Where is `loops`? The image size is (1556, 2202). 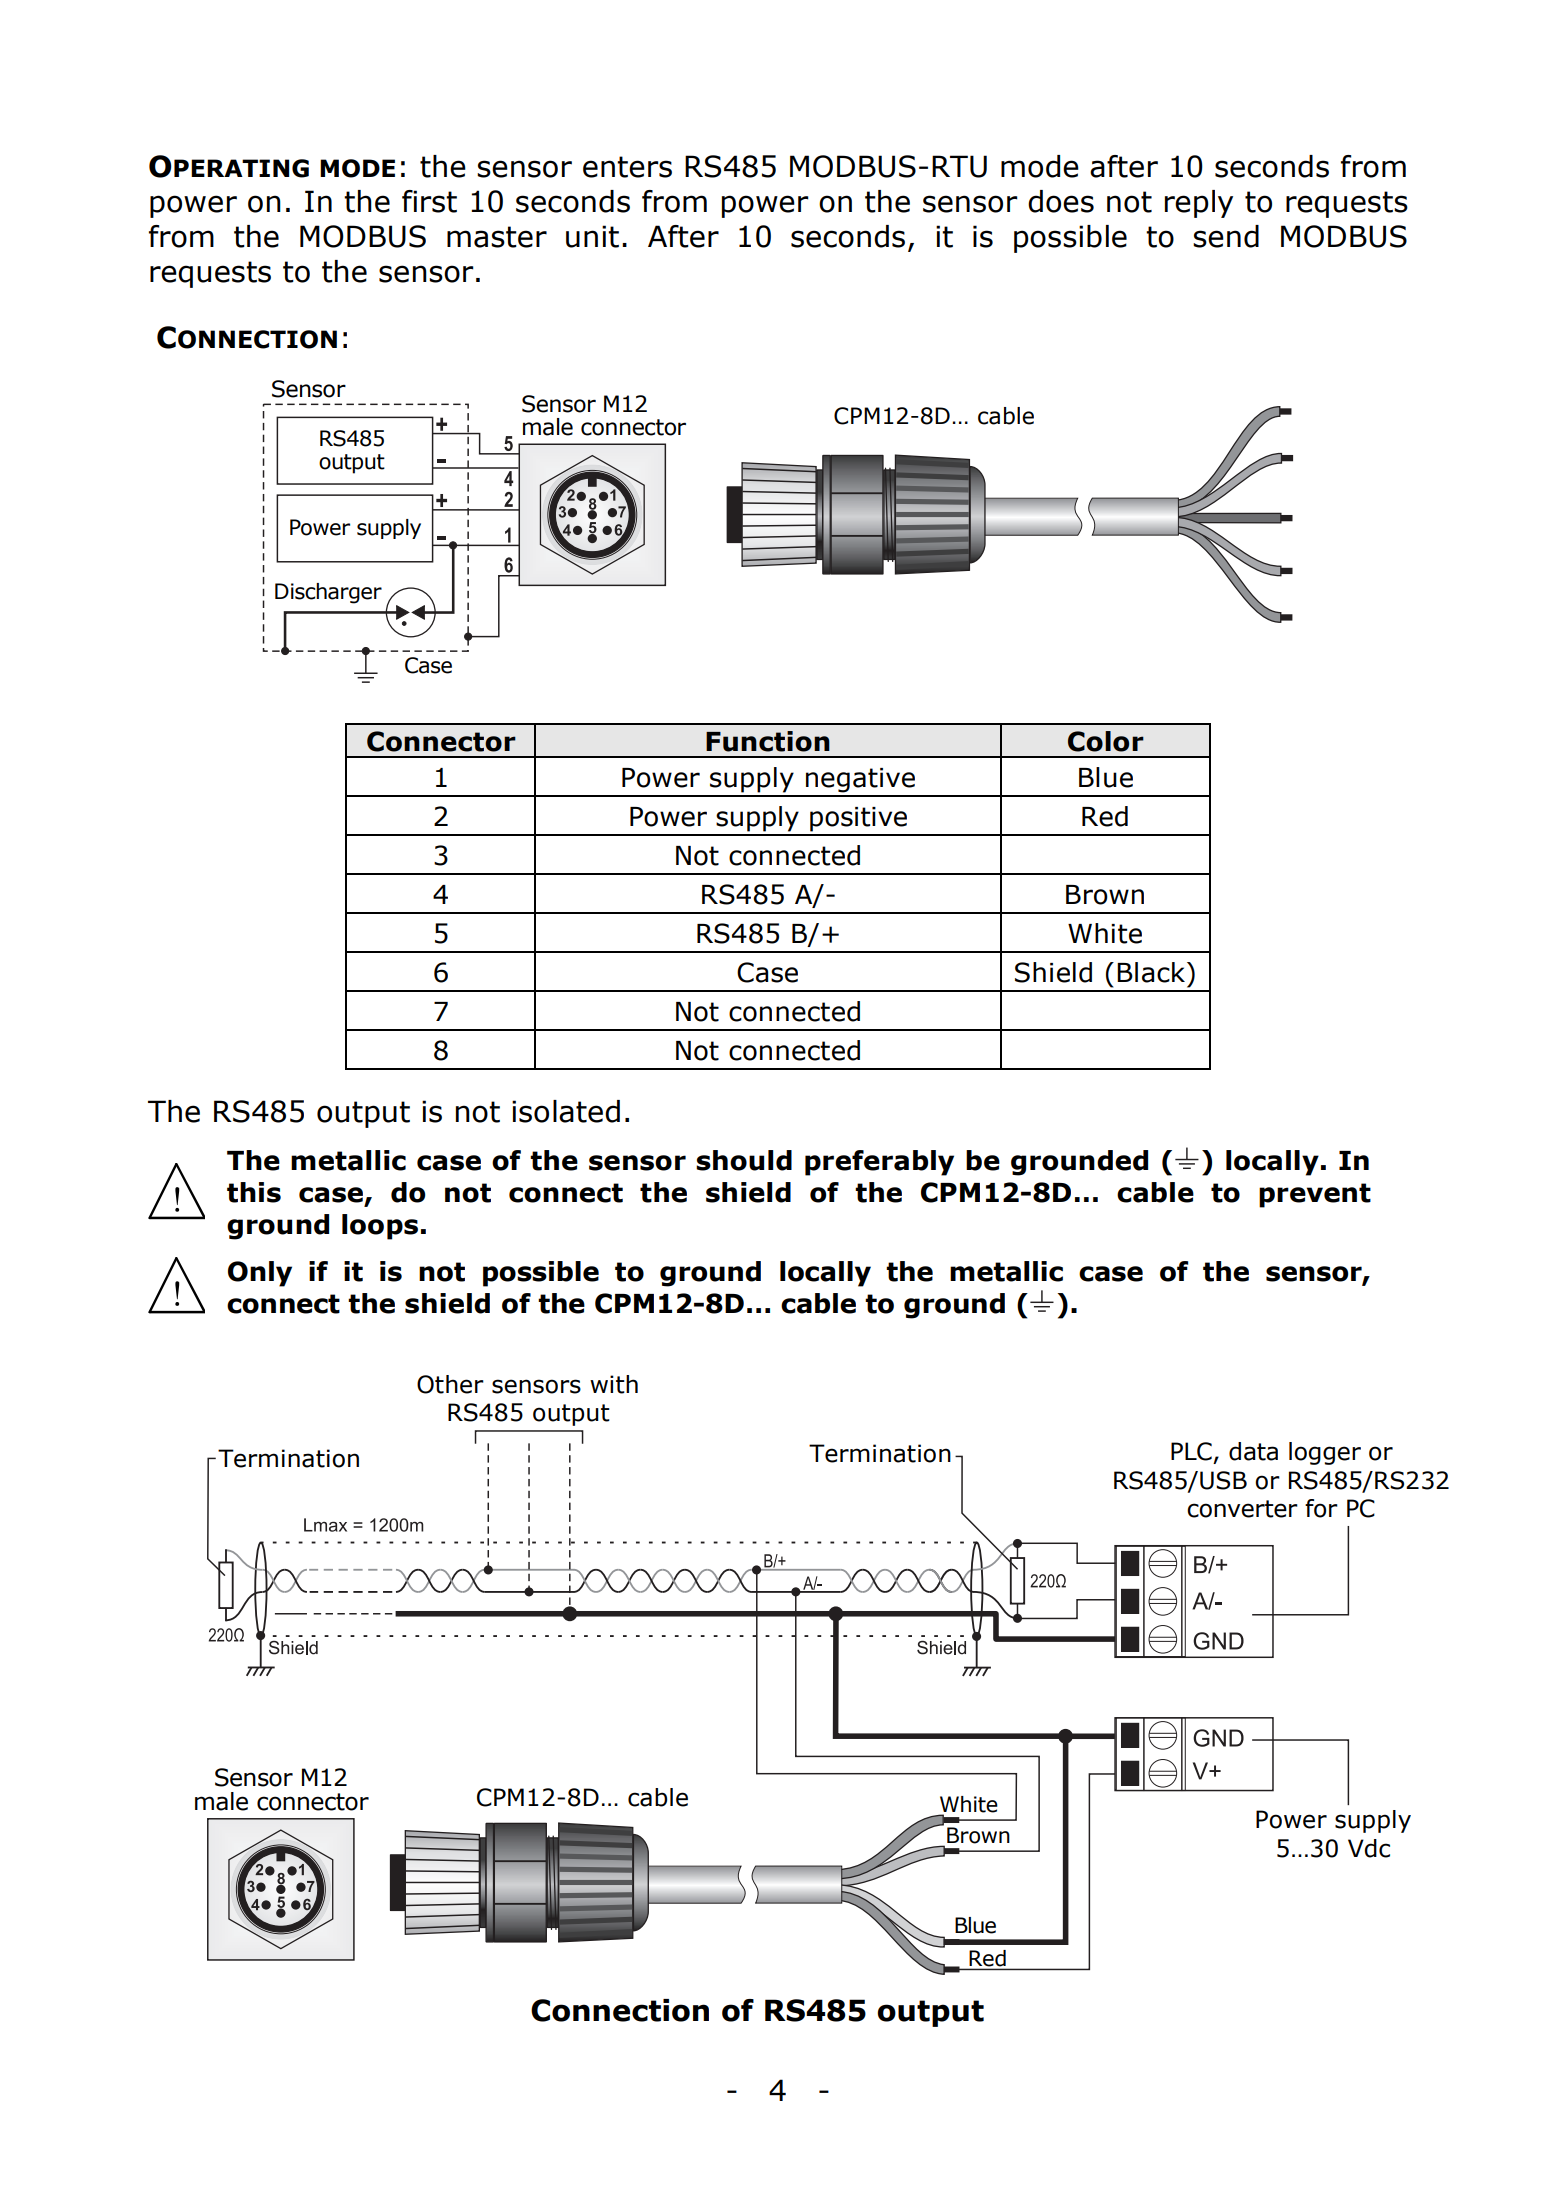 loops is located at coordinates (380, 1227).
